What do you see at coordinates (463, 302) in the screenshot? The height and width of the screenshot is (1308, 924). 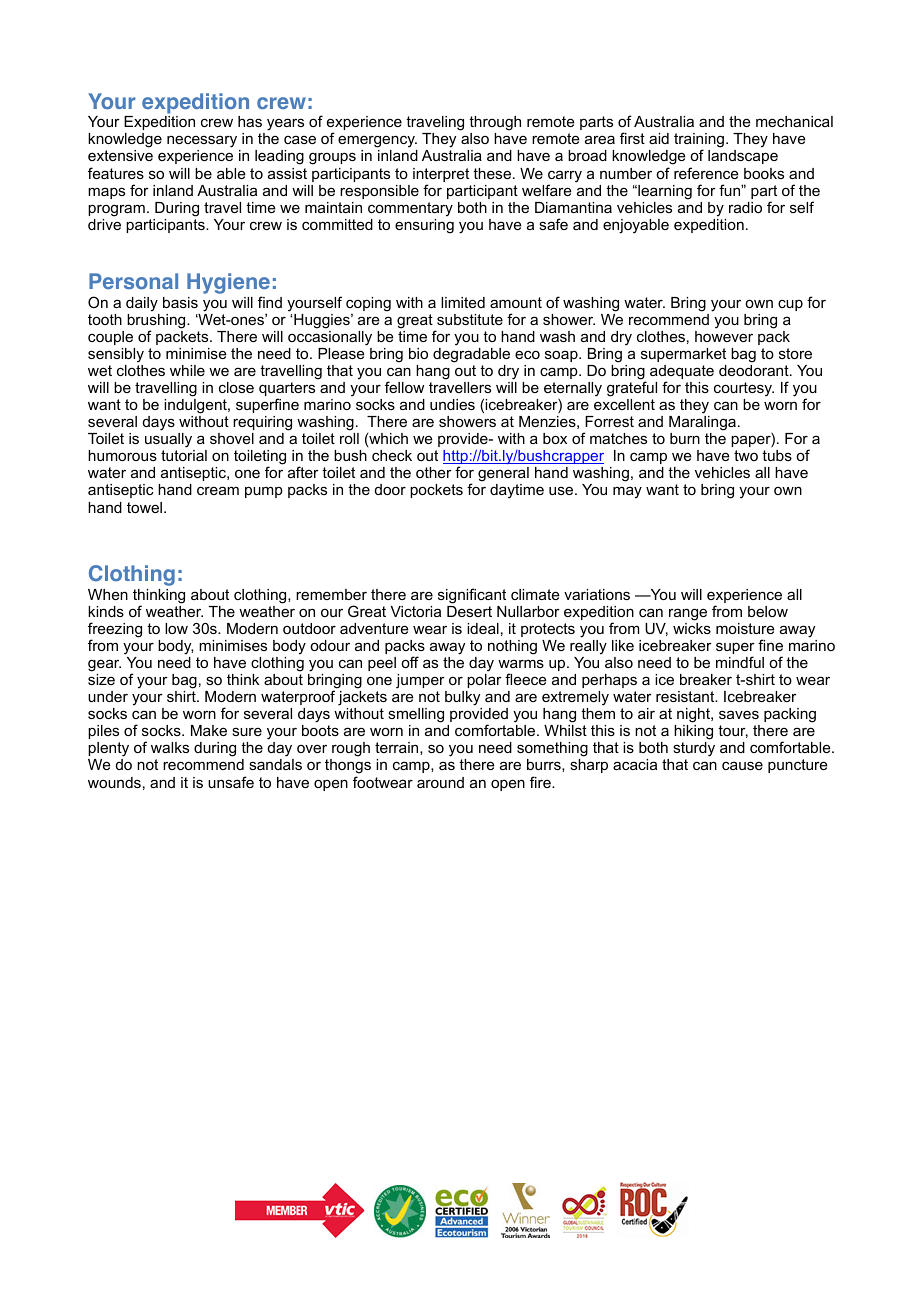 I see `limited` at bounding box center [463, 302].
